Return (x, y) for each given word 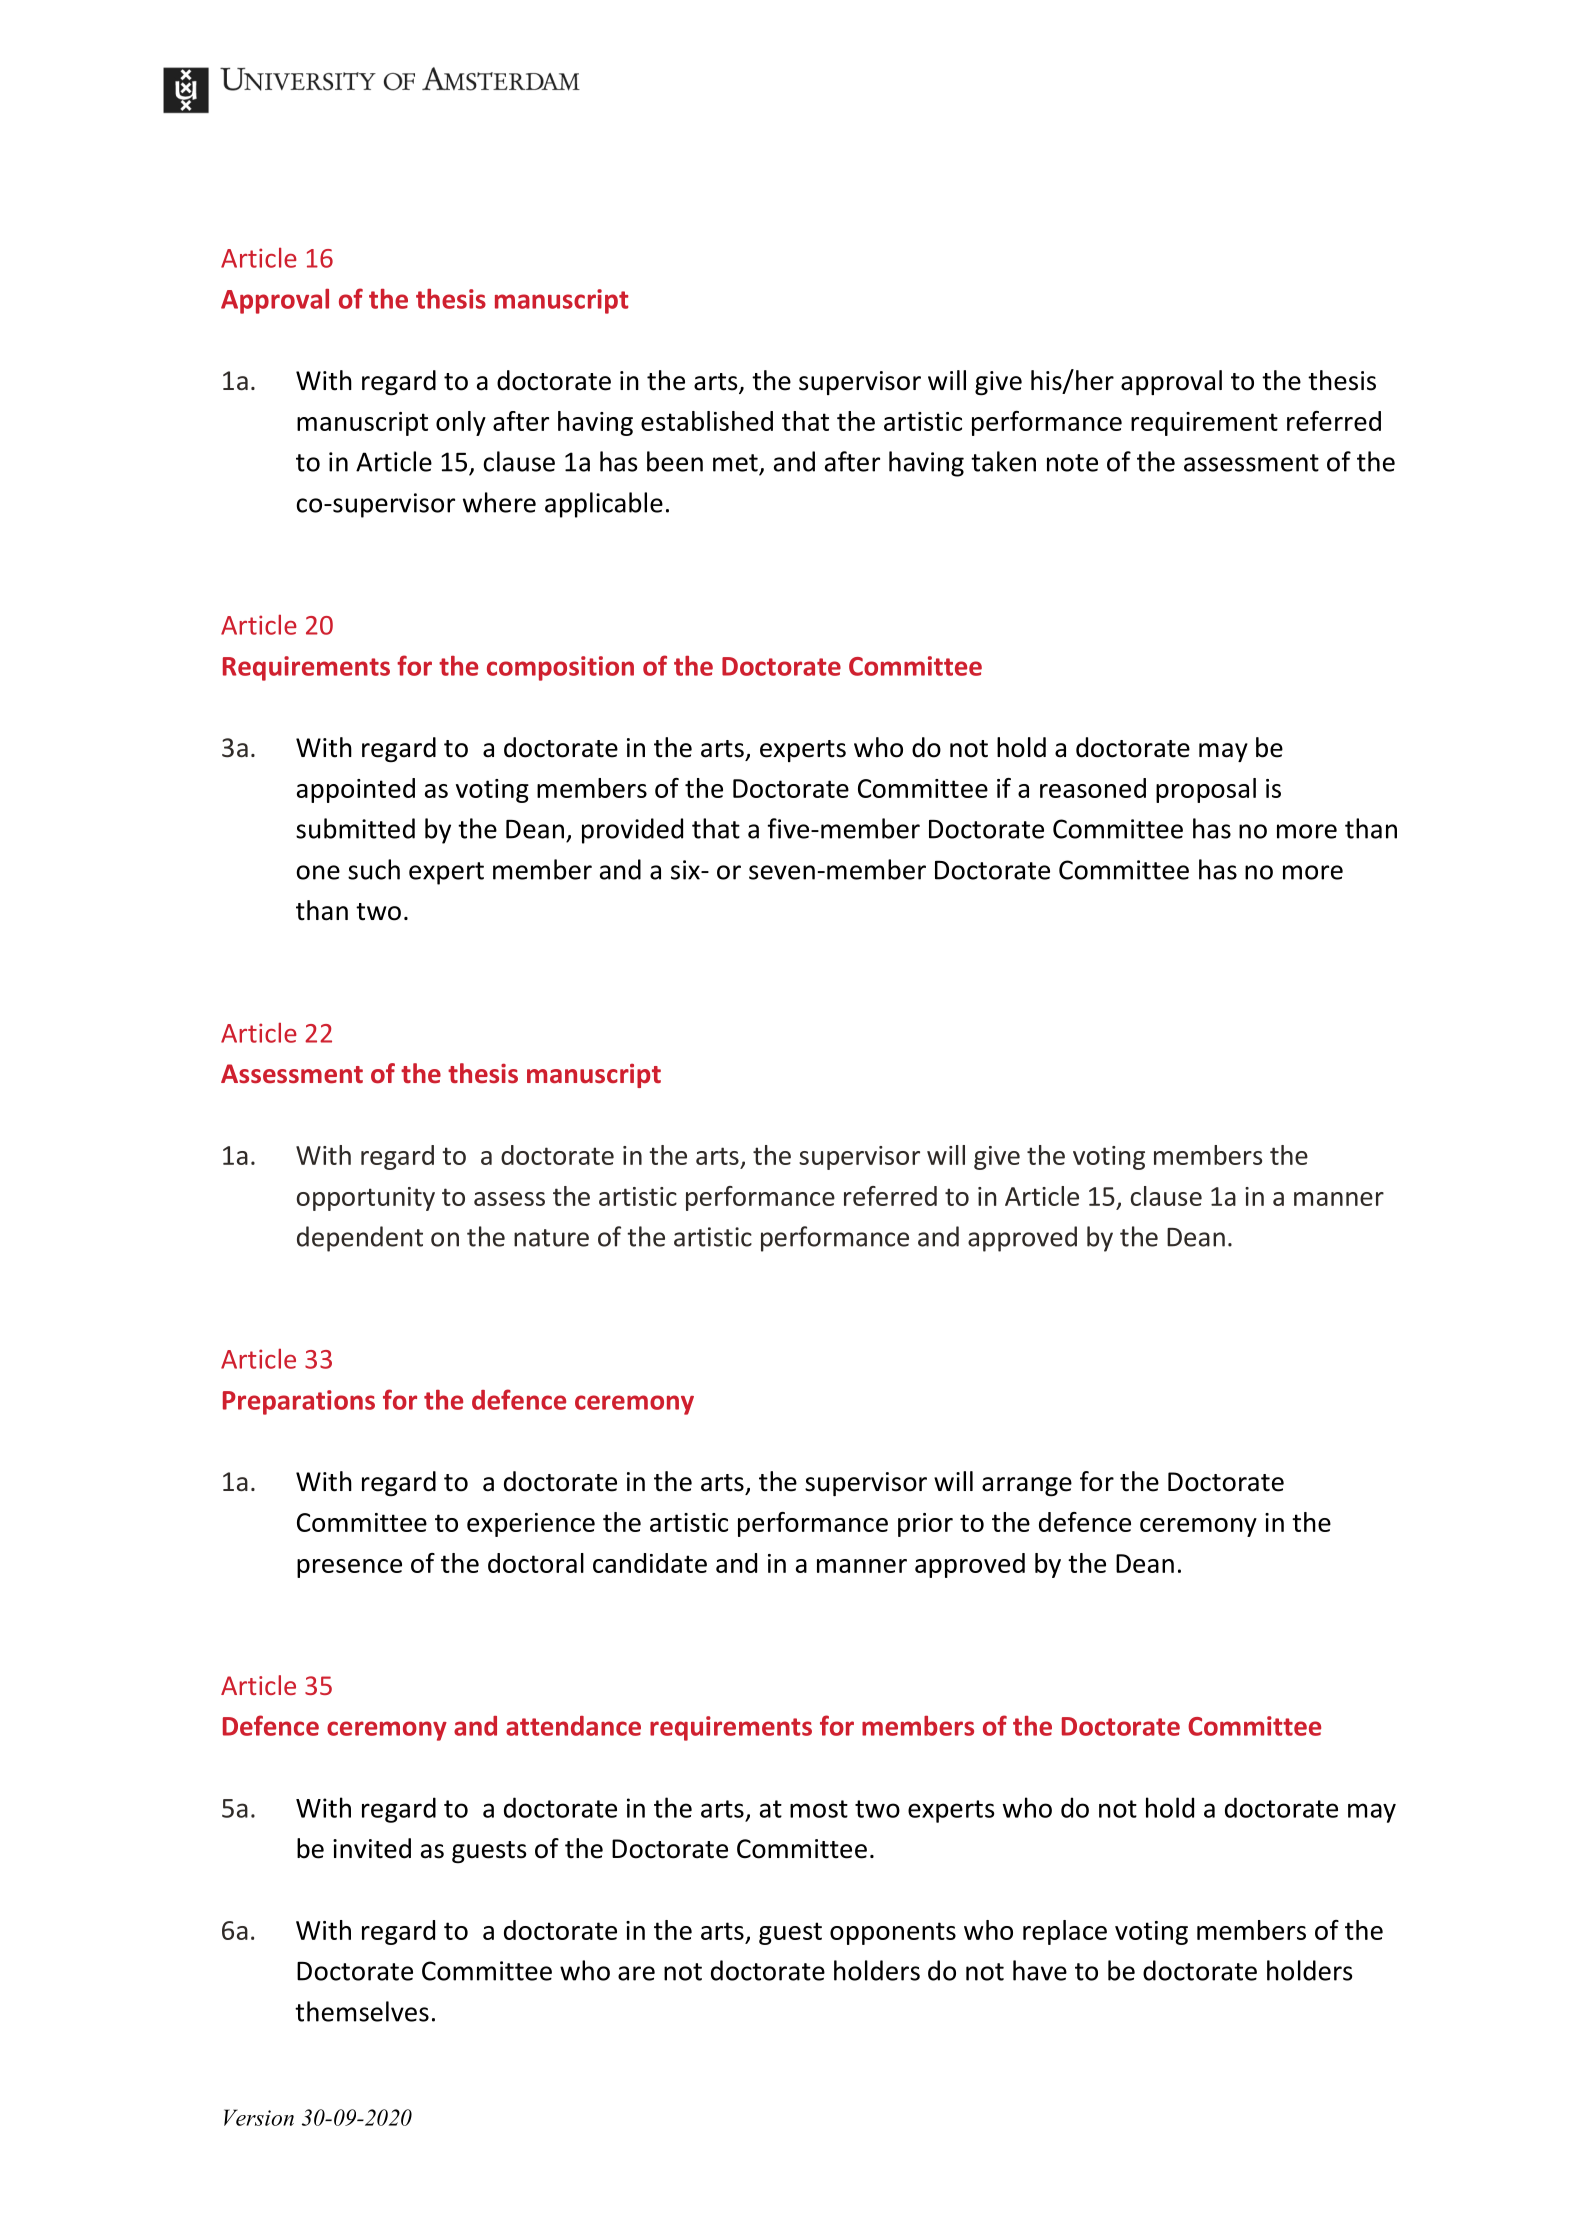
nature (551, 1238)
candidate (650, 1563)
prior (925, 1525)
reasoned (1093, 788)
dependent (360, 1239)
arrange (1027, 1486)
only (461, 423)
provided (632, 831)
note (1072, 463)
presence (349, 1568)
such (374, 869)
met (735, 463)
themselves (362, 2011)
